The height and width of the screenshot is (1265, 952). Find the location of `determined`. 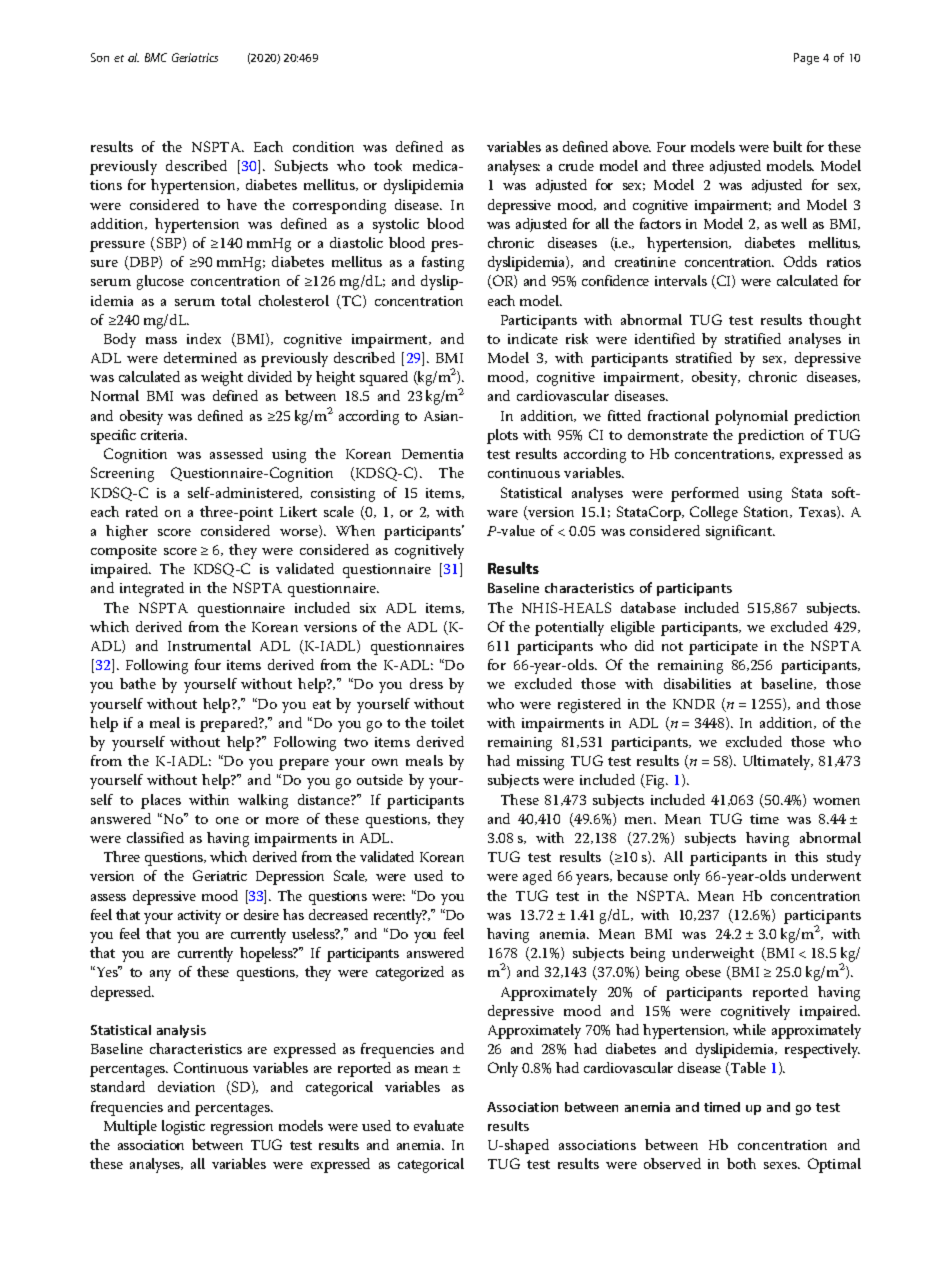

determined is located at coordinates (200, 357).
